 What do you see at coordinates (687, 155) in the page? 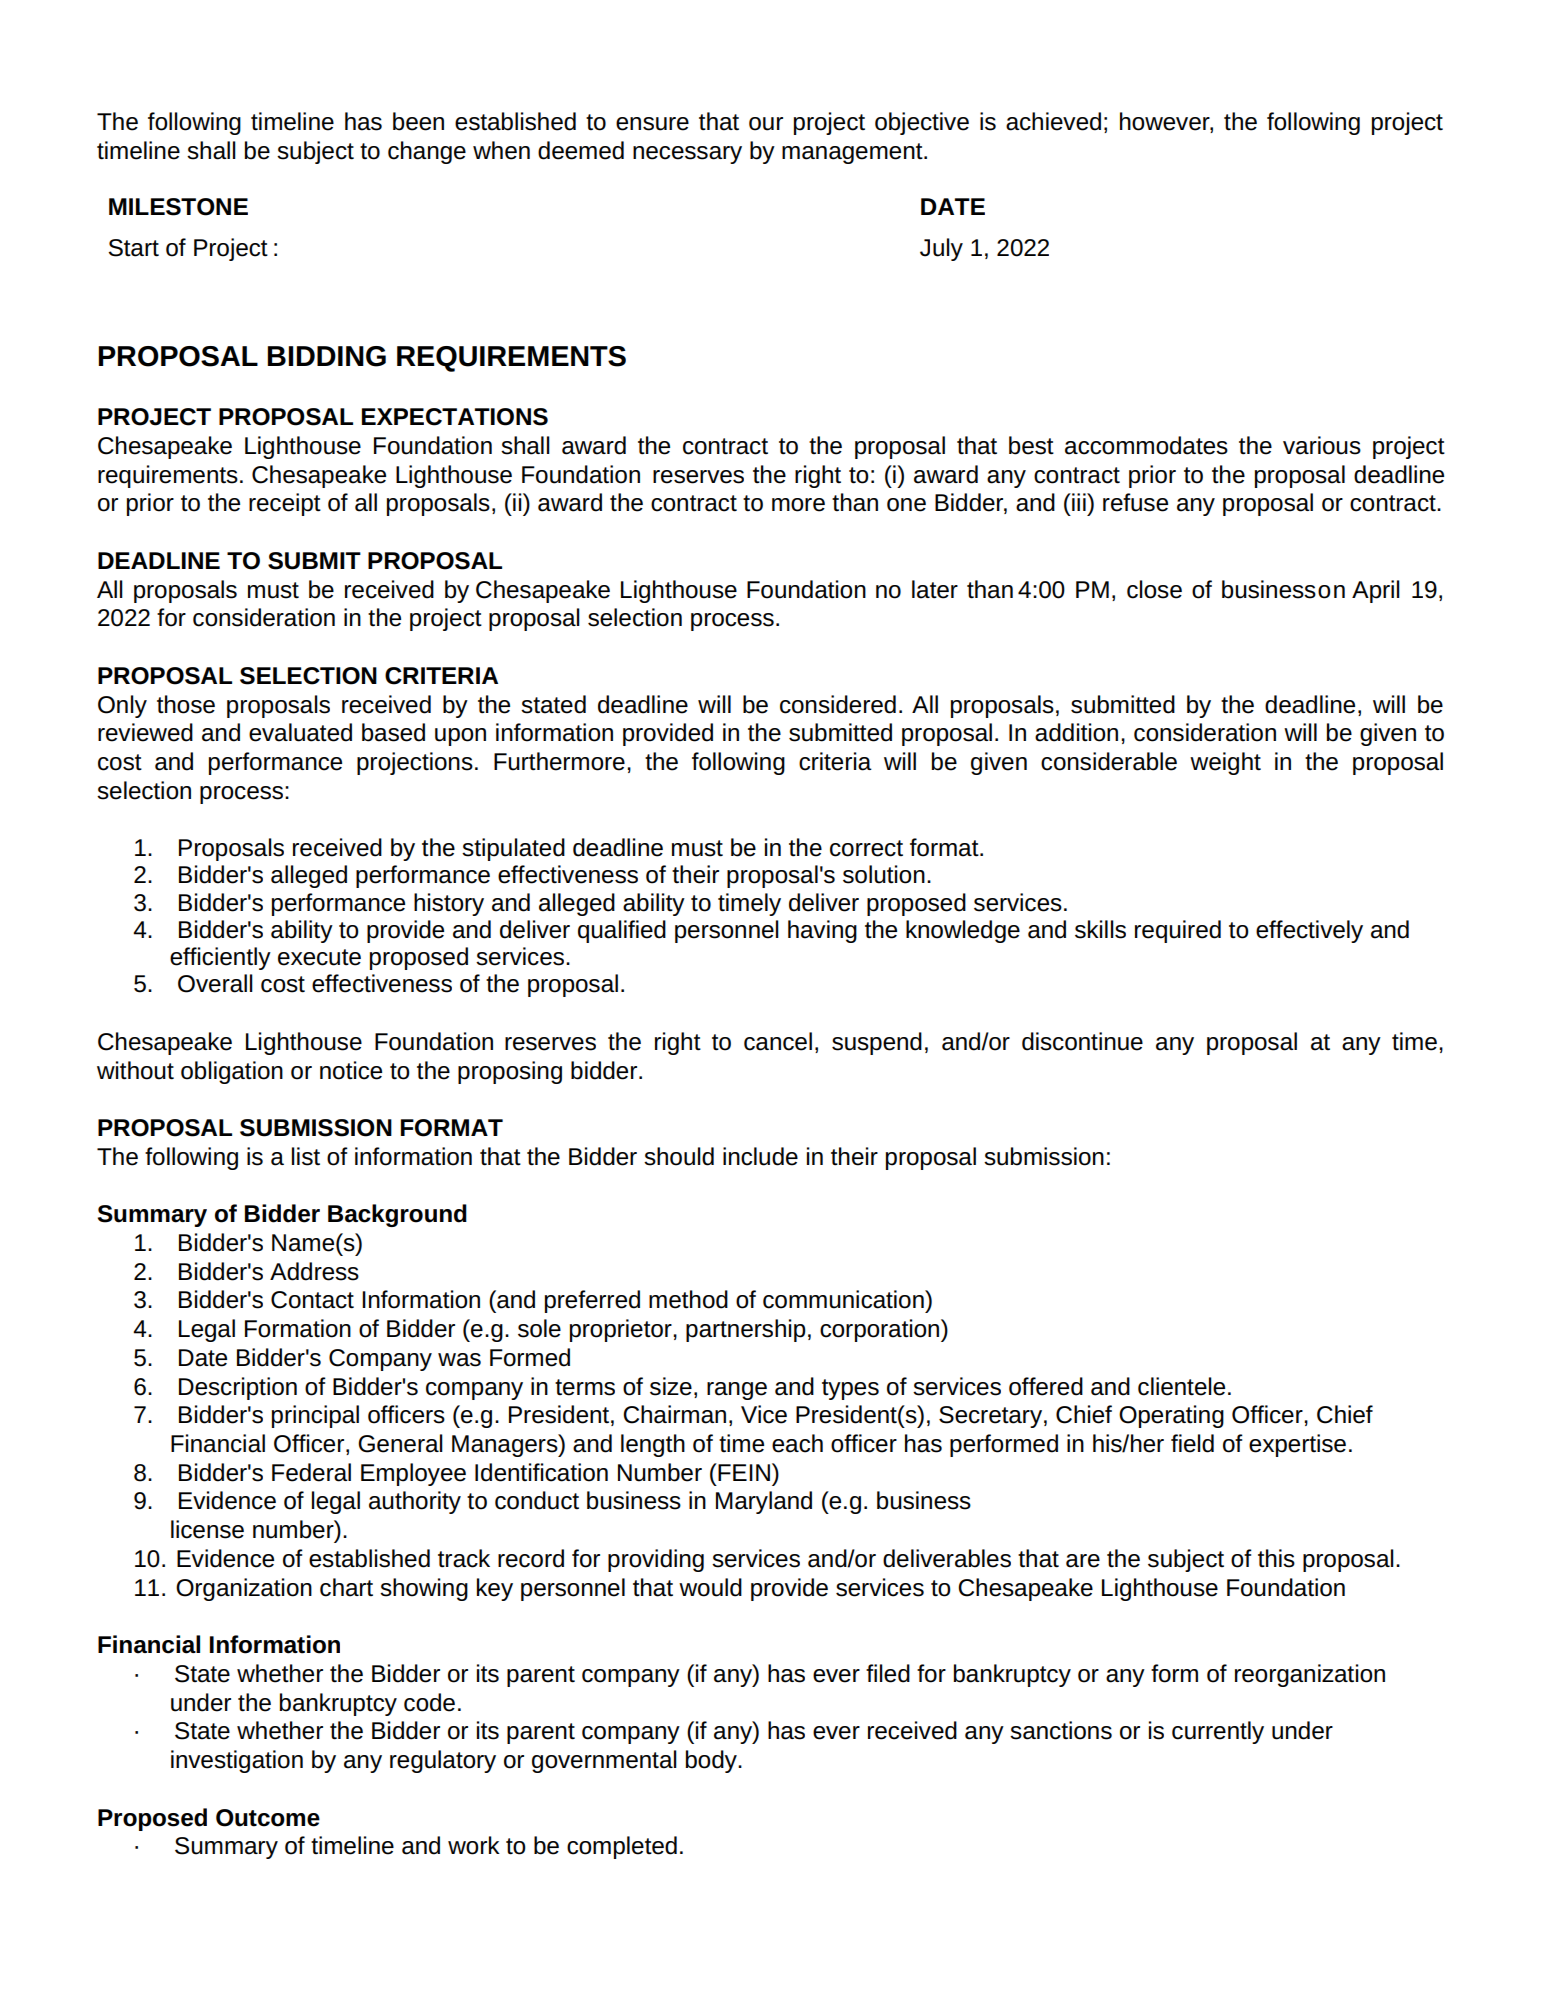
I see `necessary` at bounding box center [687, 155].
